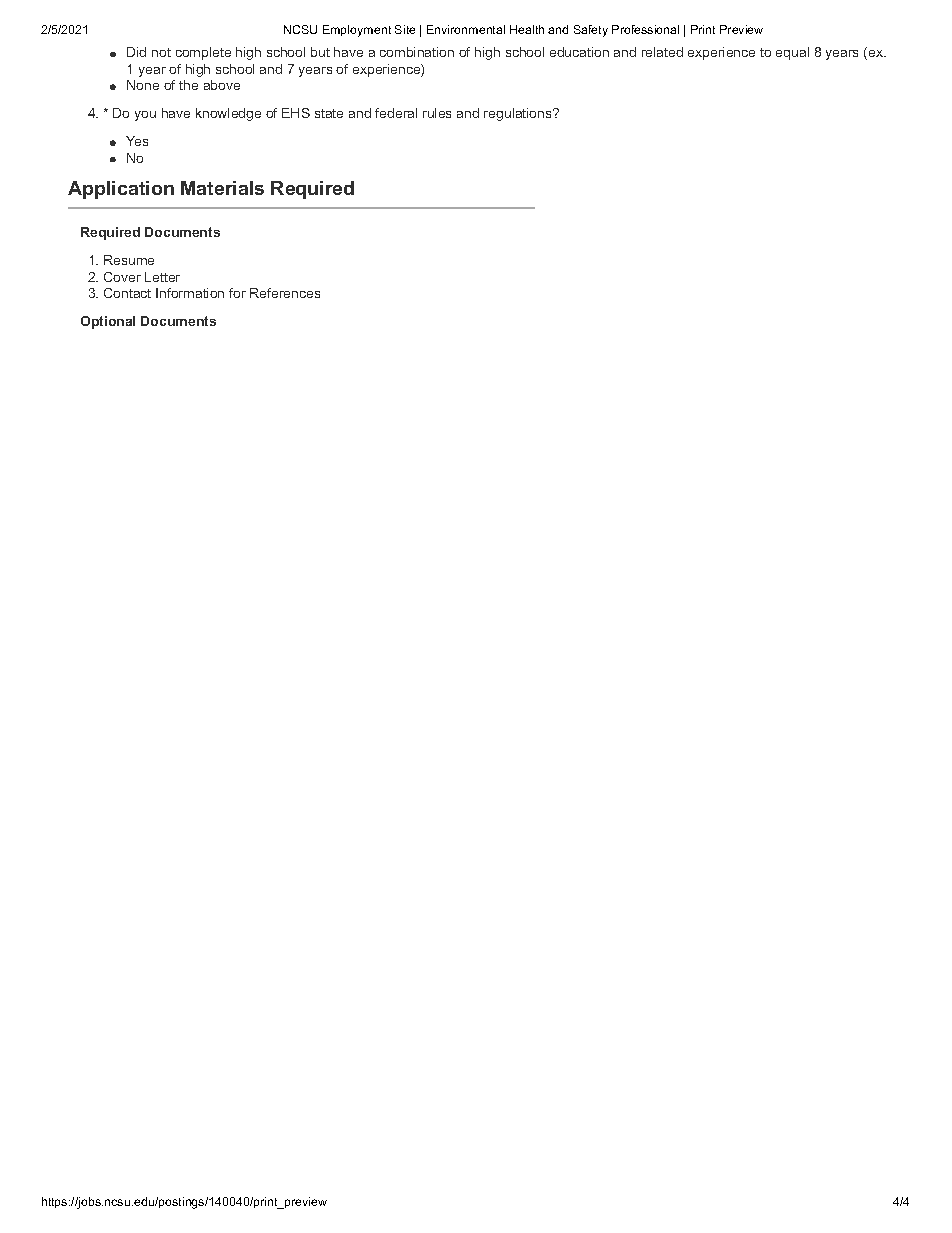  What do you see at coordinates (285, 293) in the screenshot?
I see `References` at bounding box center [285, 293].
